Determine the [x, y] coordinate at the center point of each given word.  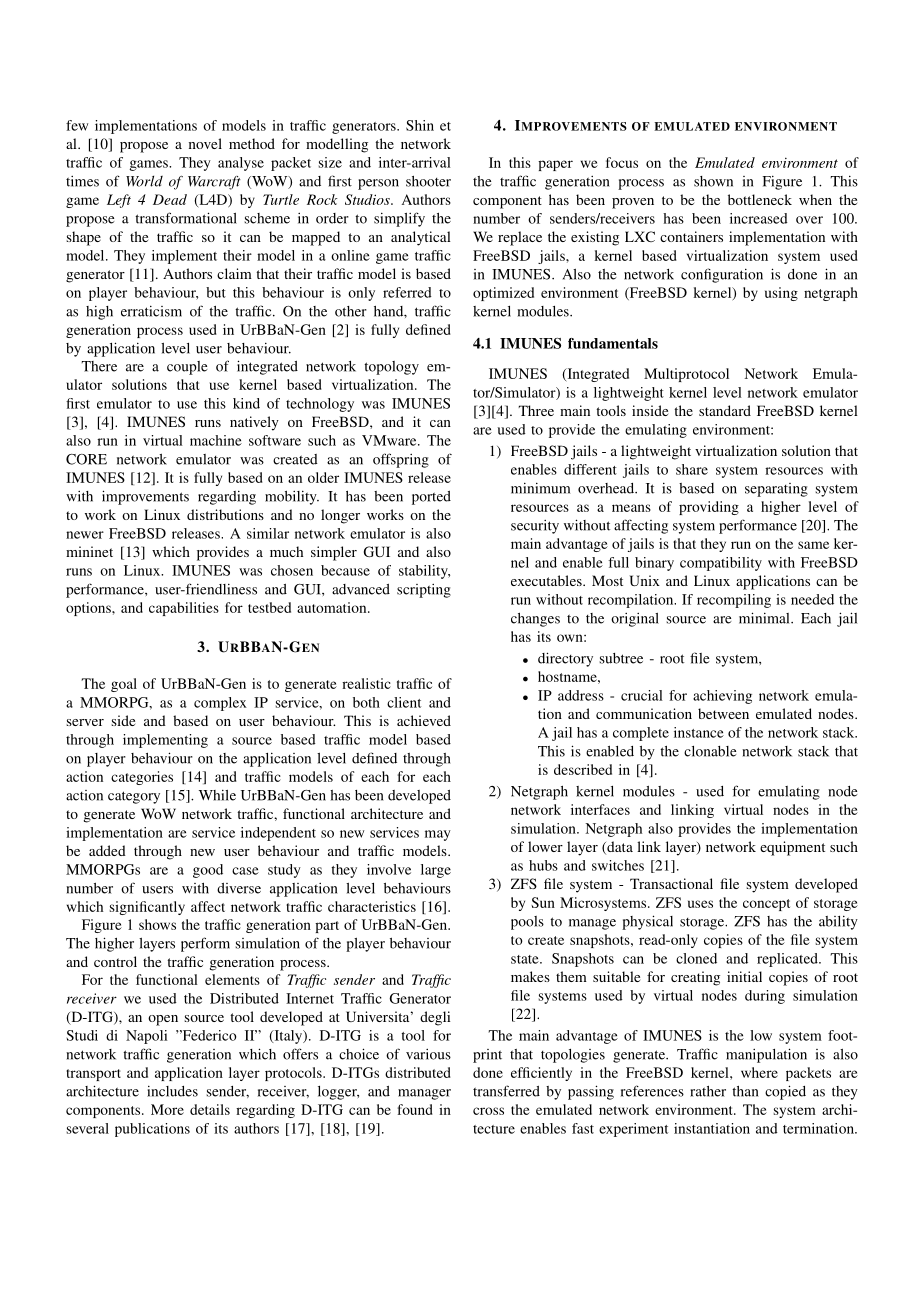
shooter [428, 181]
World [144, 181]
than [745, 1091]
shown [713, 181]
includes [172, 1091]
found [415, 1109]
